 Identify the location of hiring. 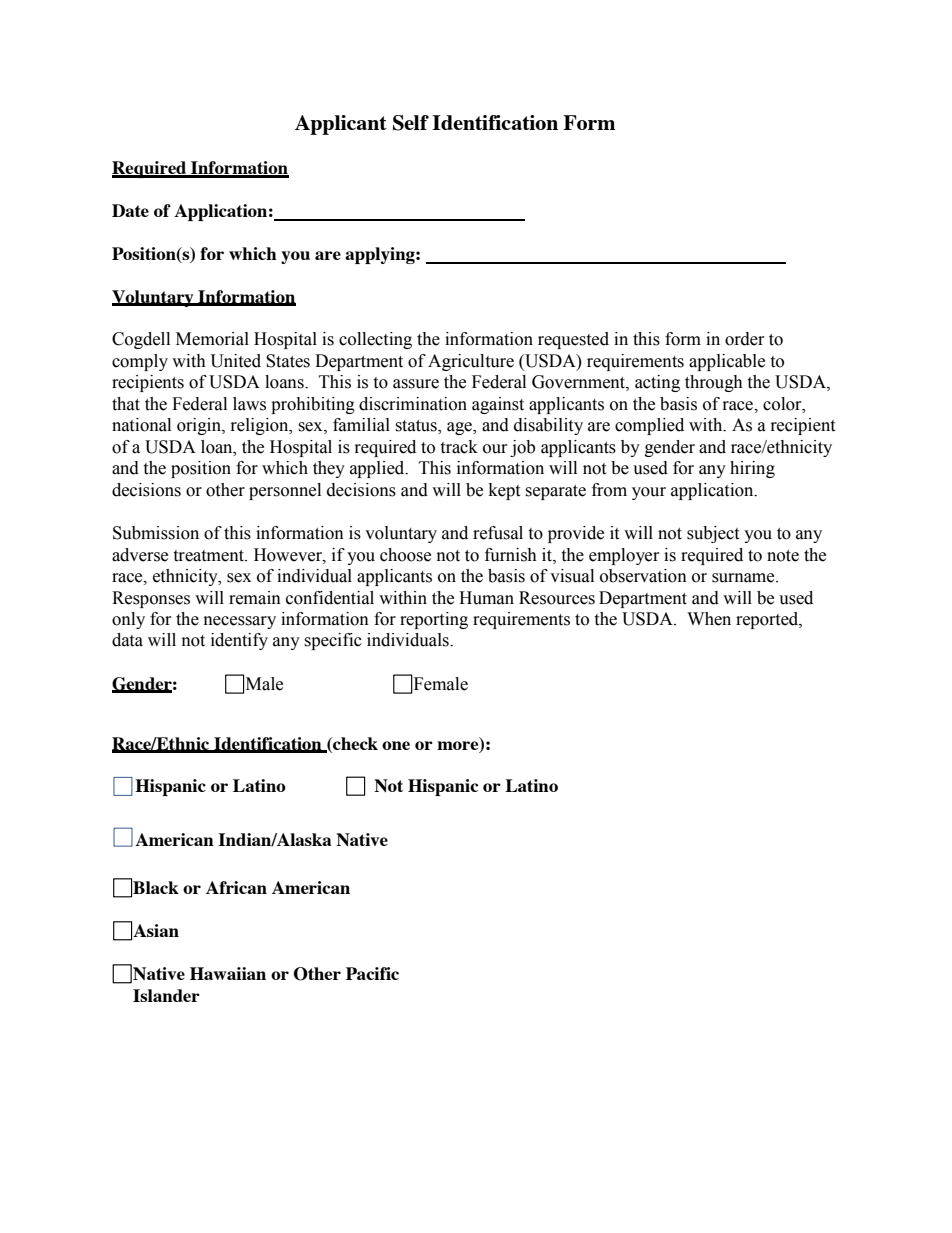
(752, 469).
